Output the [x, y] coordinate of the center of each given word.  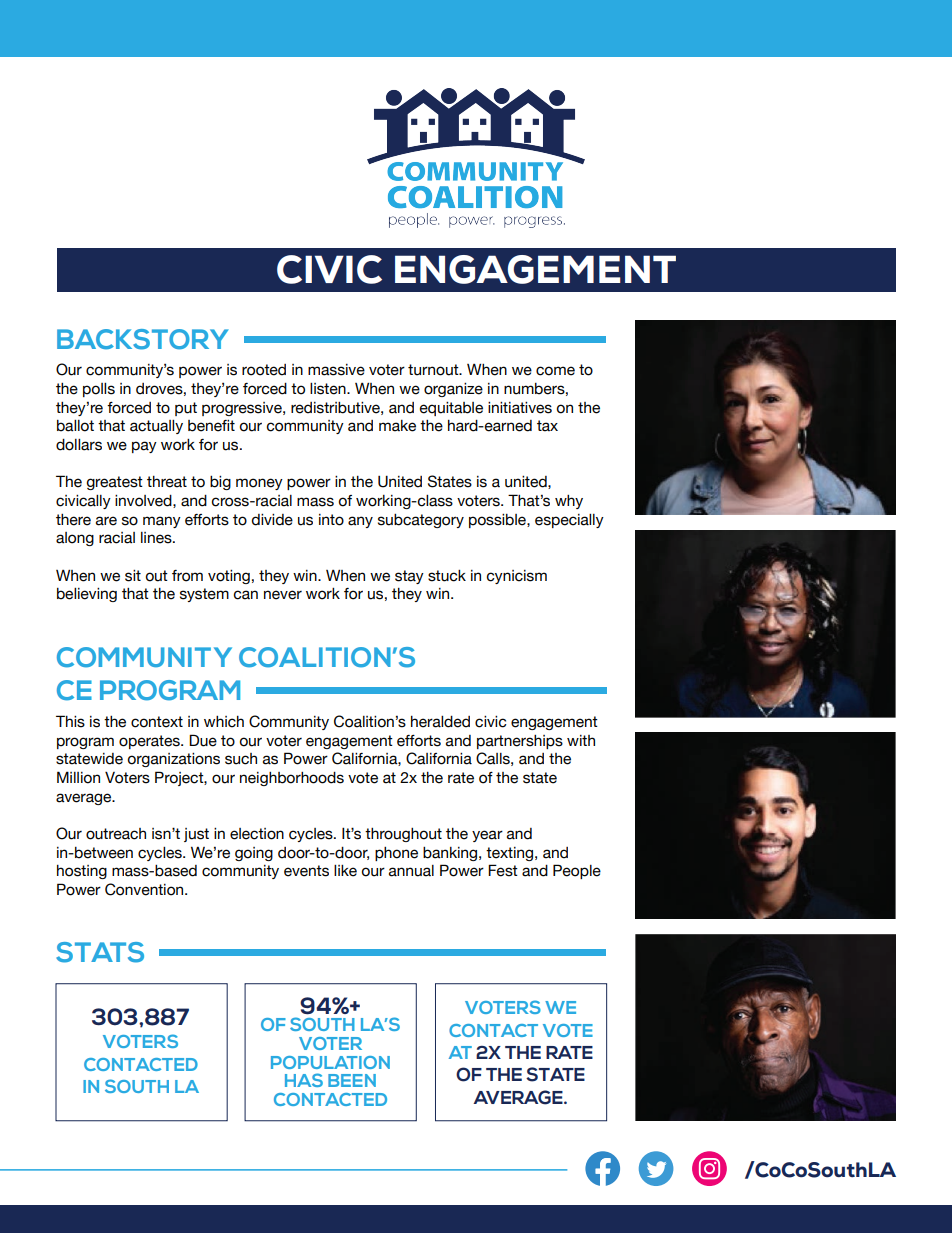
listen [329, 389]
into [331, 520]
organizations [174, 760]
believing [87, 595]
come [555, 371]
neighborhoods [292, 779]
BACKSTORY [143, 339]
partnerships [520, 742]
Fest [503, 870]
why [569, 502]
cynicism [516, 577]
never [283, 595]
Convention [145, 889]
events [306, 871]
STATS [100, 952]
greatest [115, 483]
